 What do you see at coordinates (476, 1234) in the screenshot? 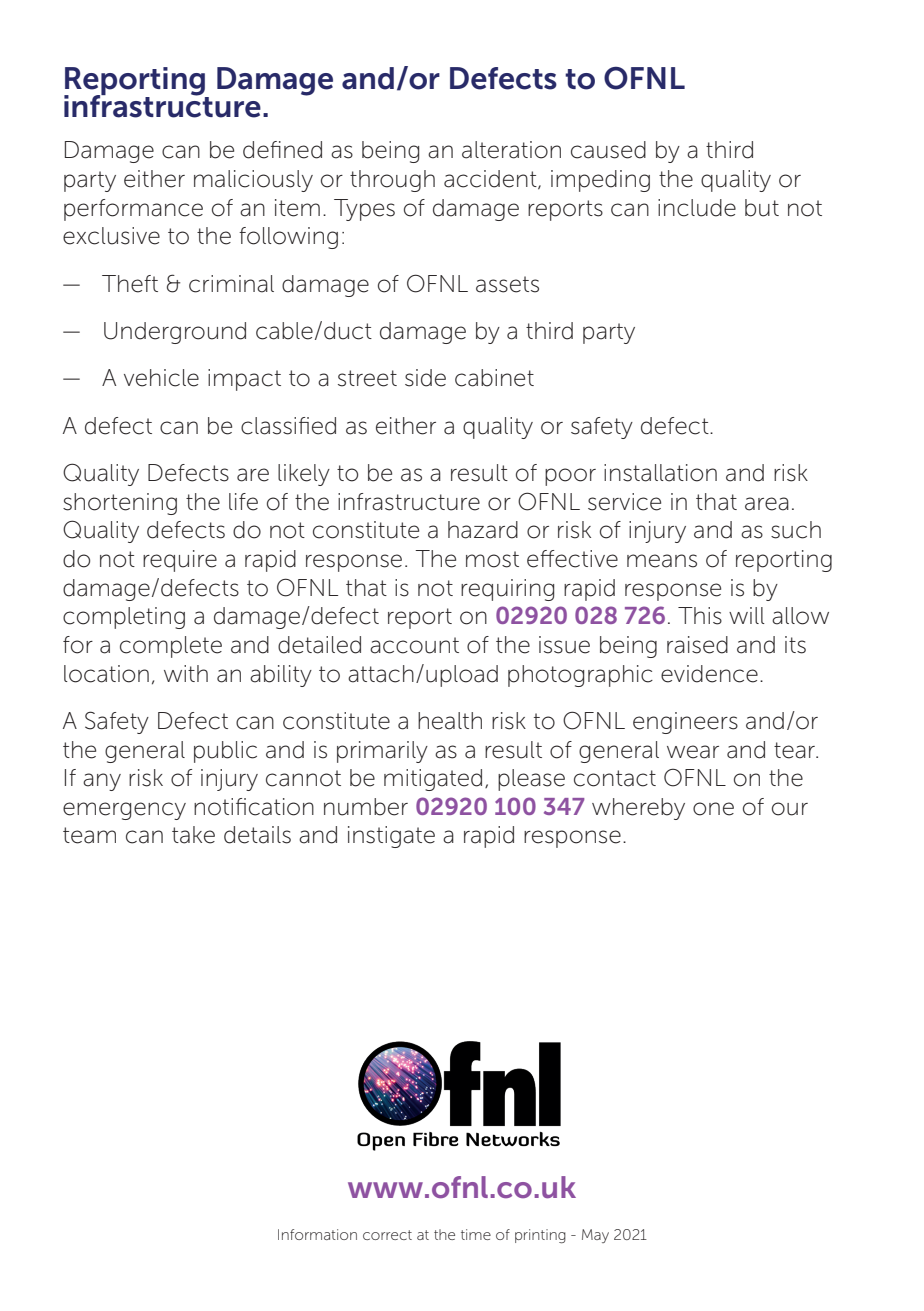
I see `time` at bounding box center [476, 1234].
